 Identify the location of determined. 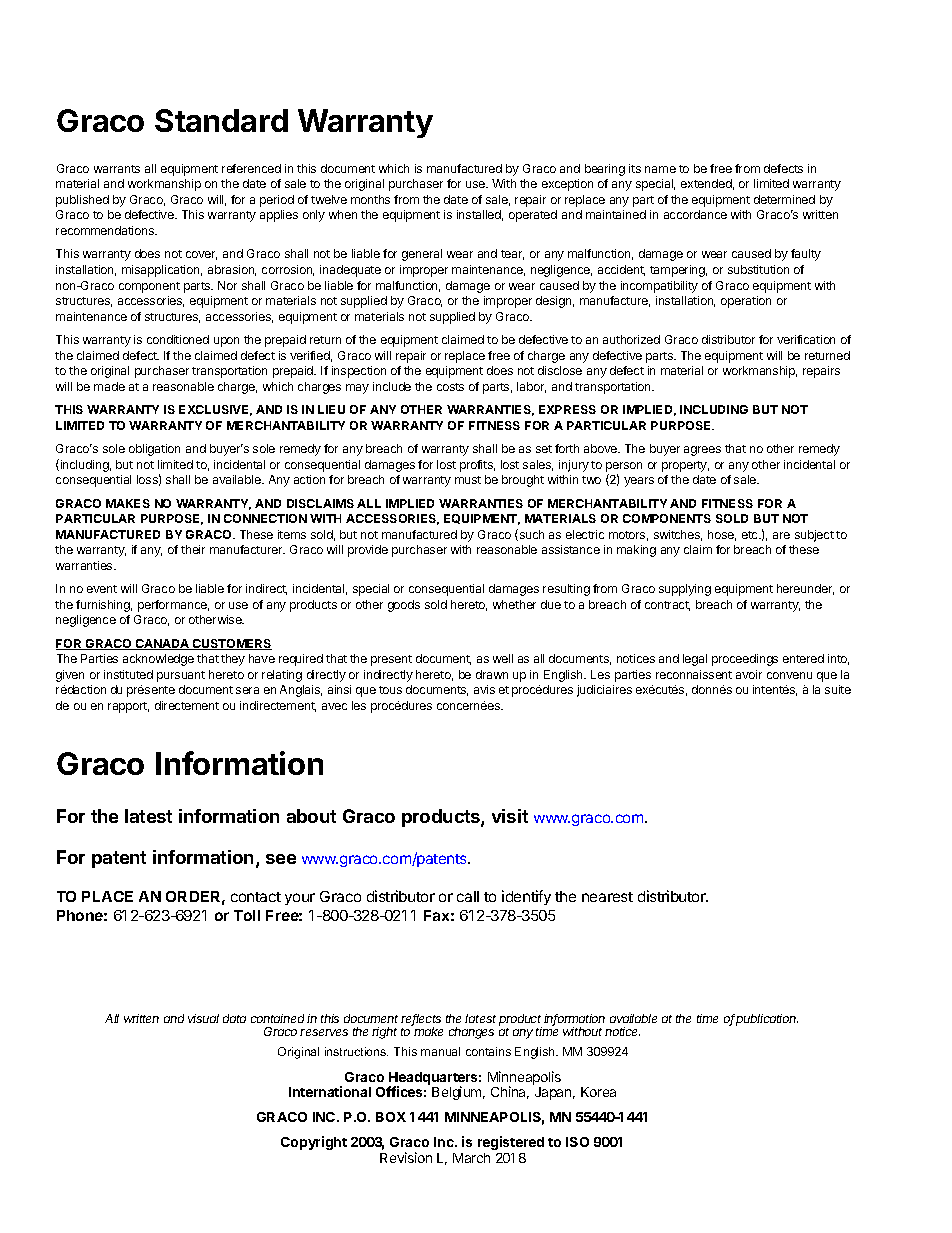
(784, 199).
